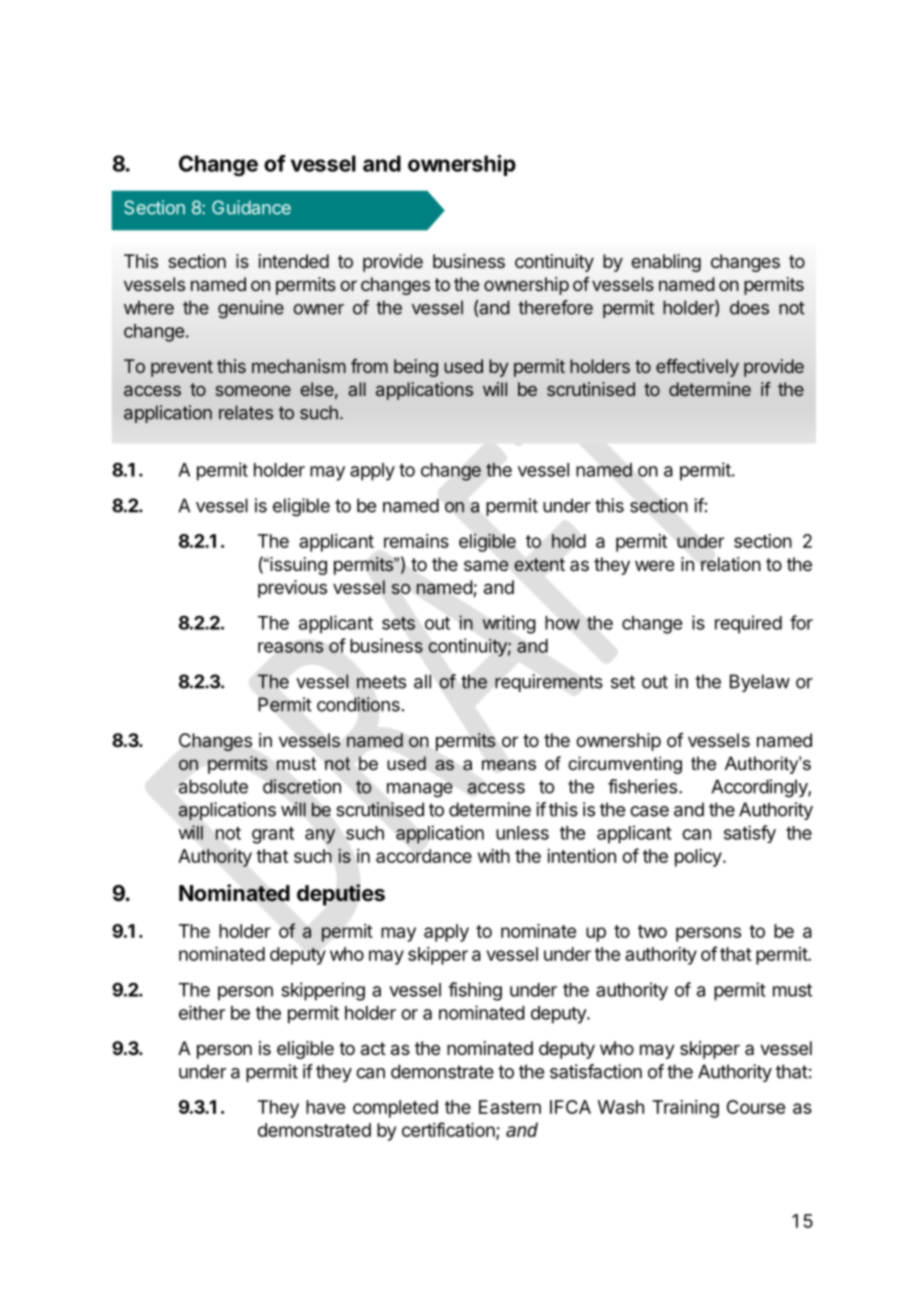 This screenshot has height=1308, width=924. What do you see at coordinates (666, 263) in the screenshot?
I see `enabling` at bounding box center [666, 263].
